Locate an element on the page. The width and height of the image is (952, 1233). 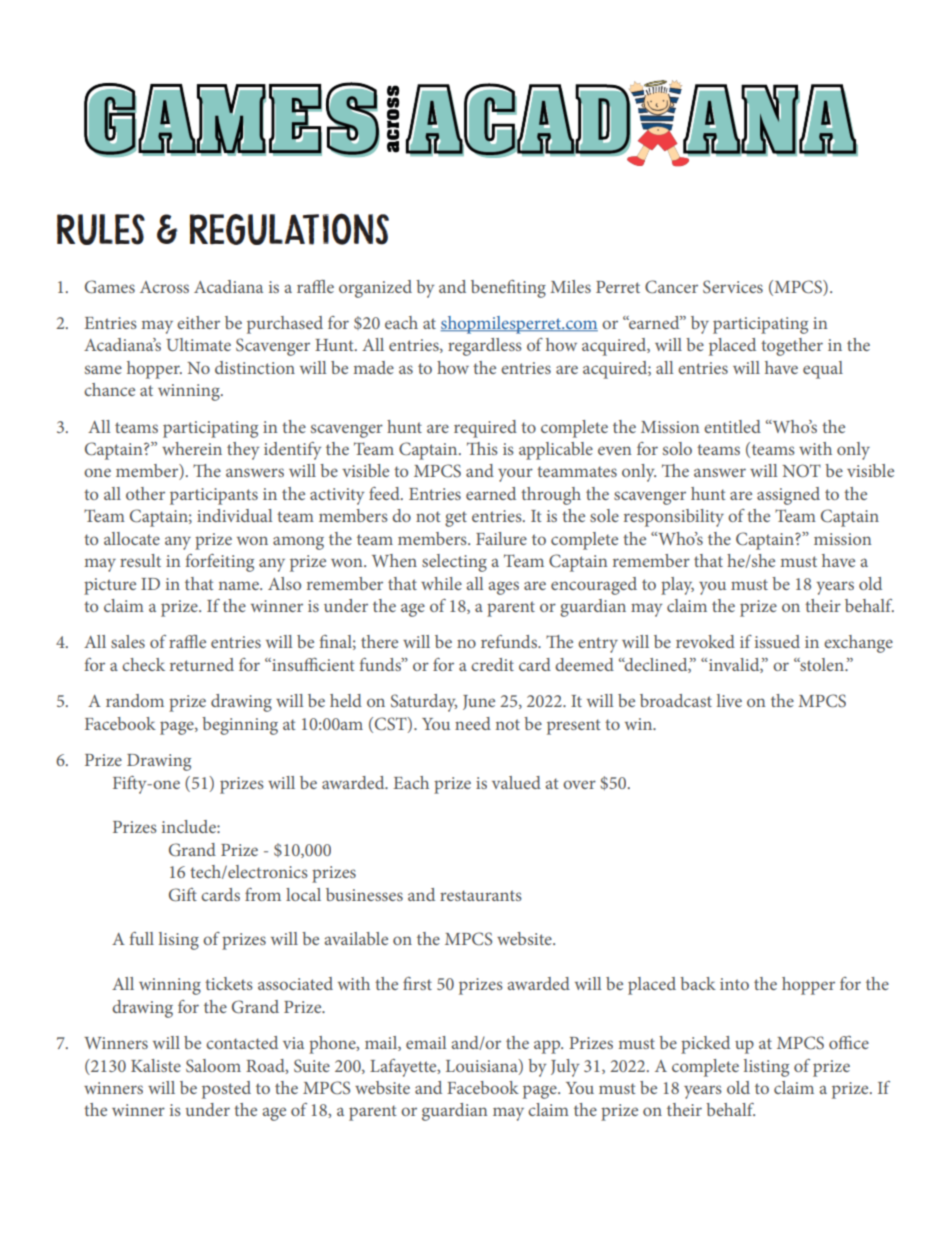
Across is located at coordinates (164, 287).
